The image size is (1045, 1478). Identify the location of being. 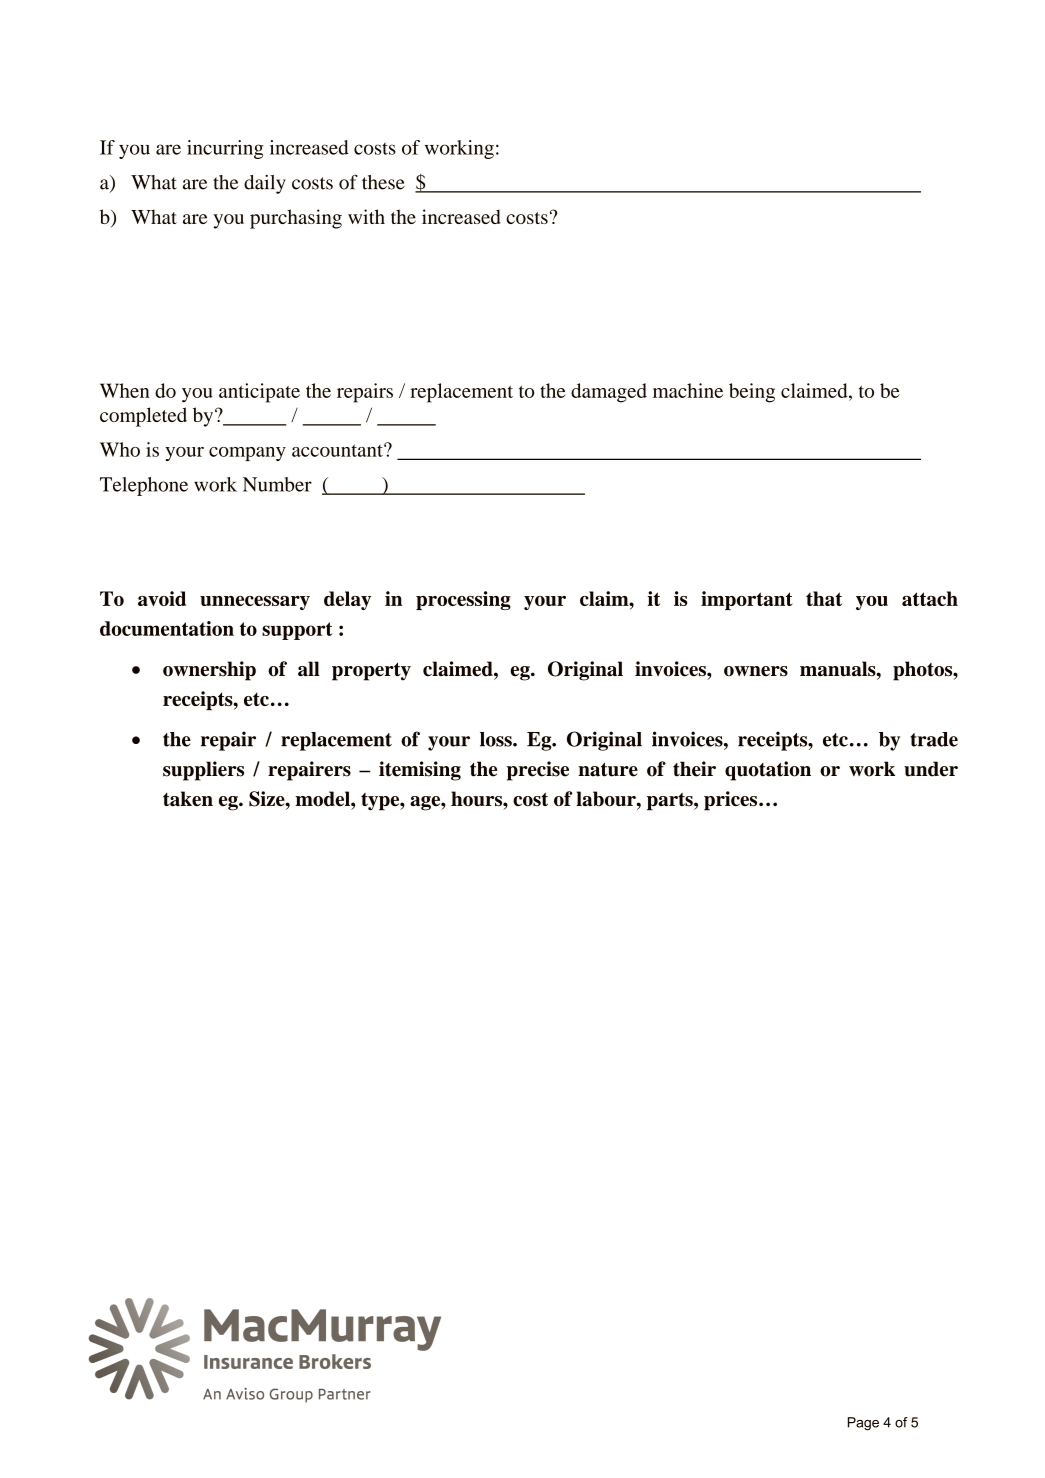
(752, 393).
